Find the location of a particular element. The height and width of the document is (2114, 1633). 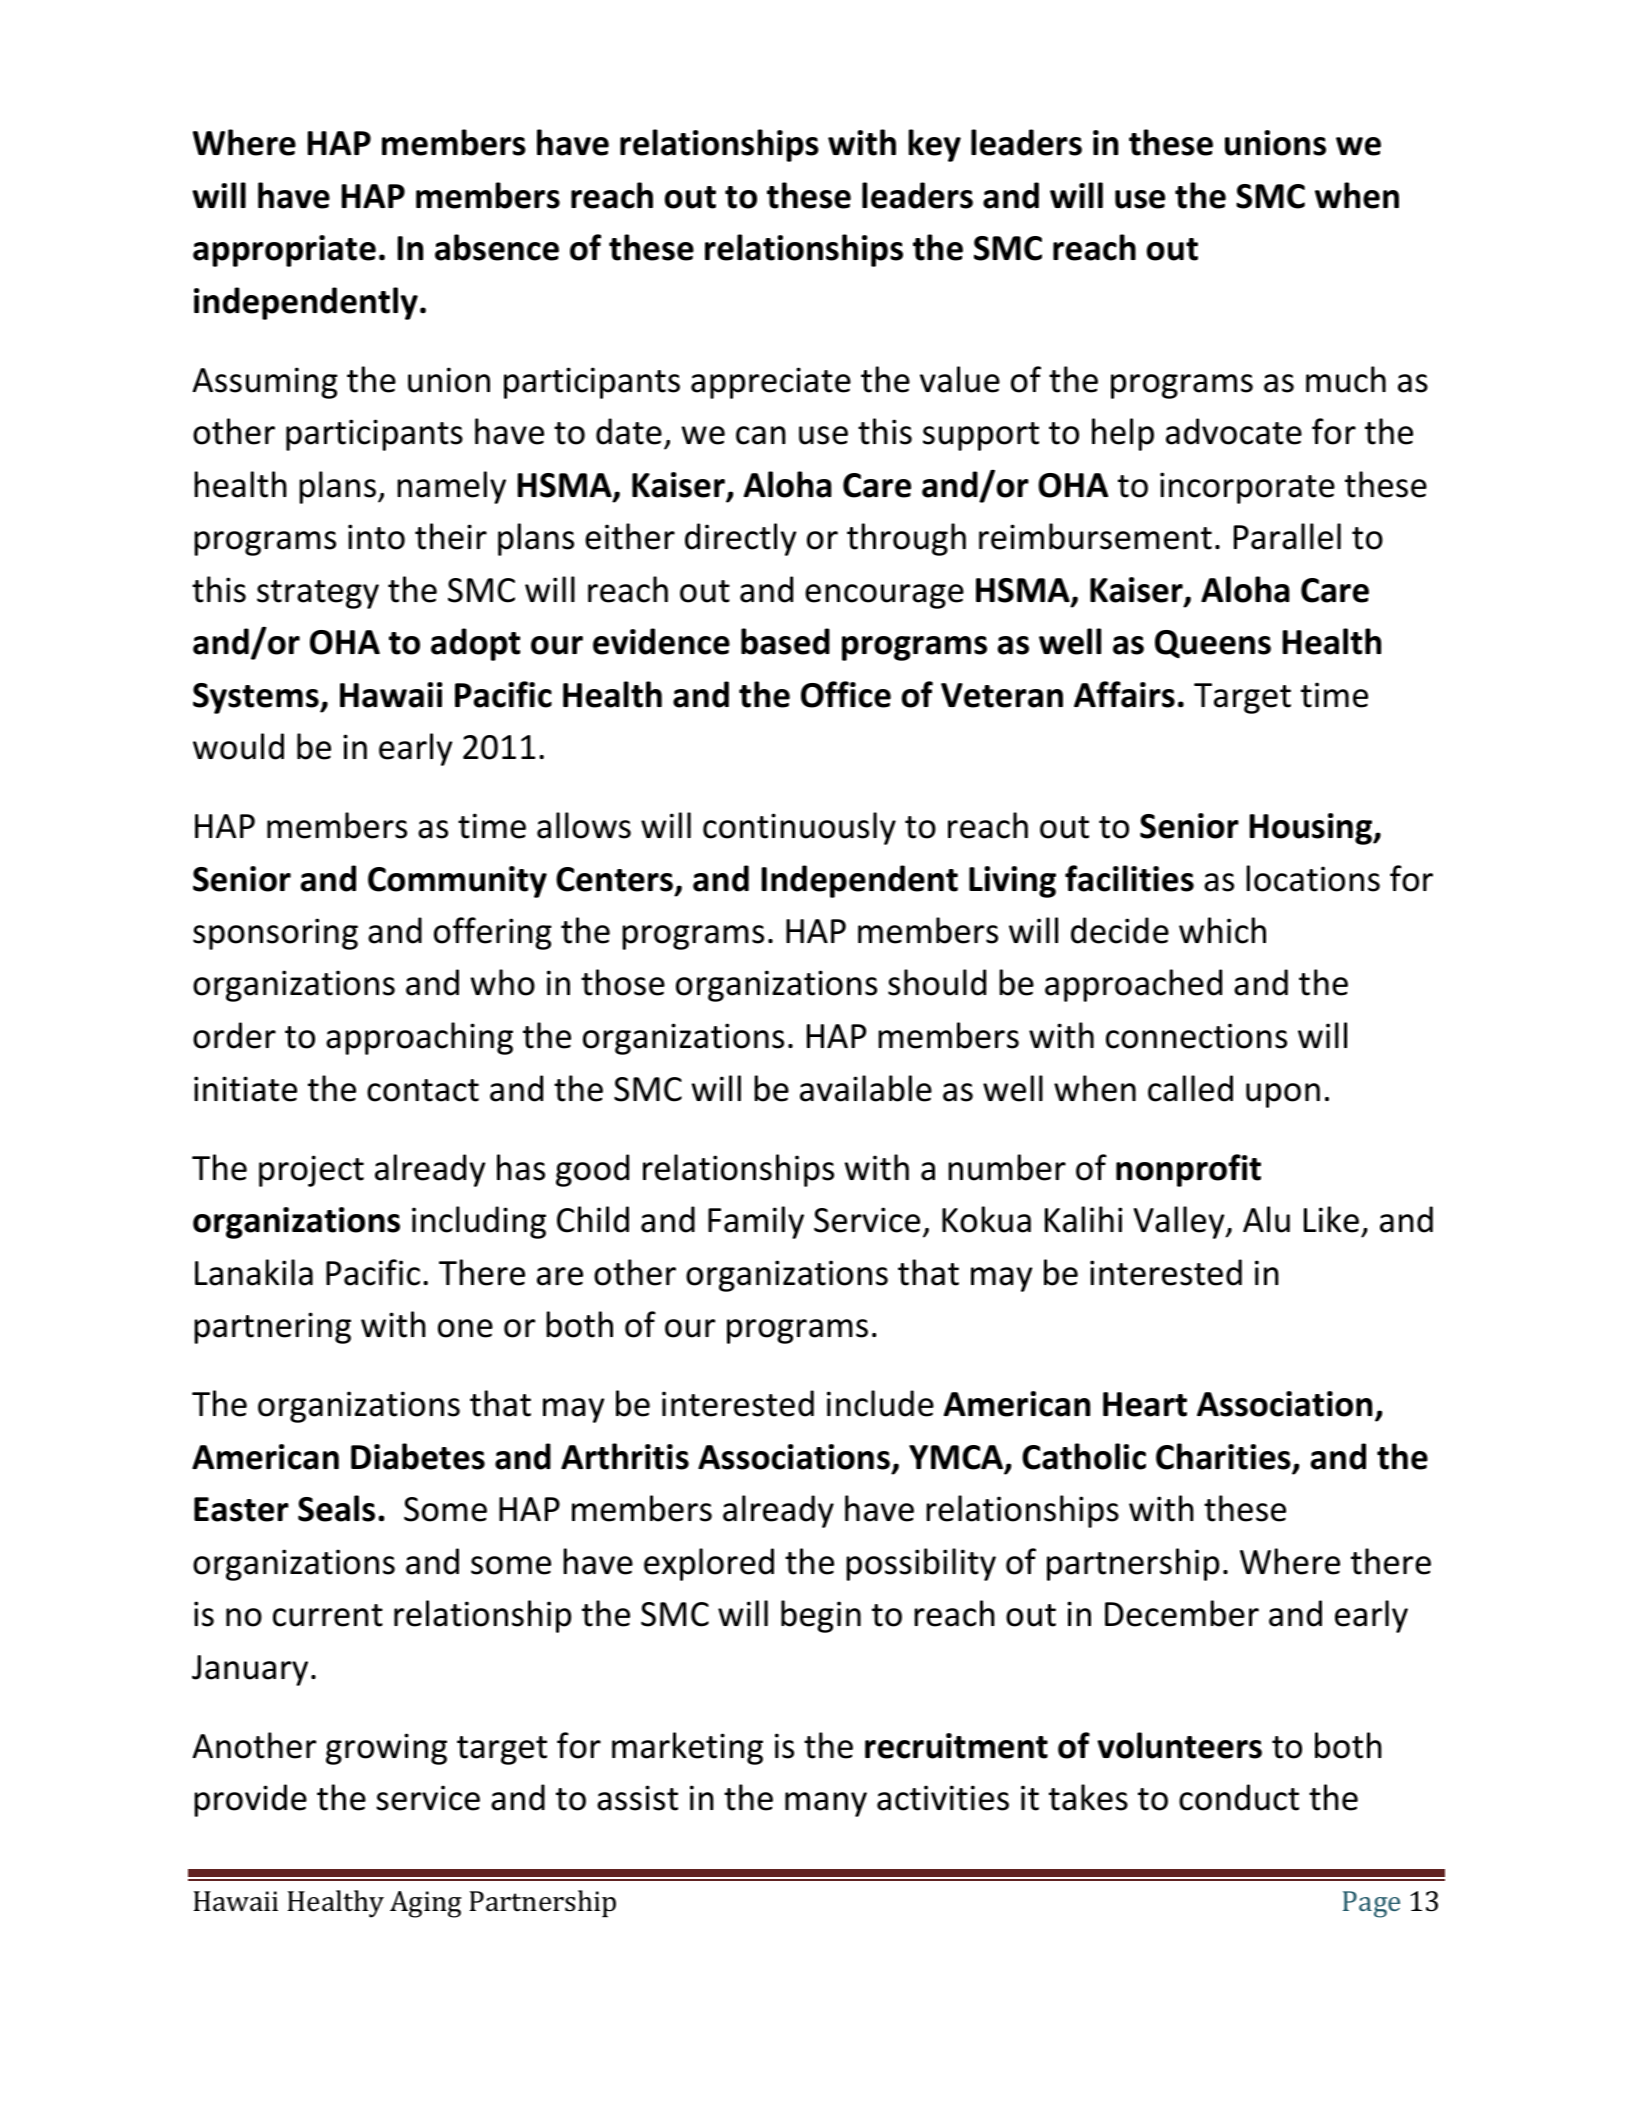

appropriate is located at coordinates (284, 251).
